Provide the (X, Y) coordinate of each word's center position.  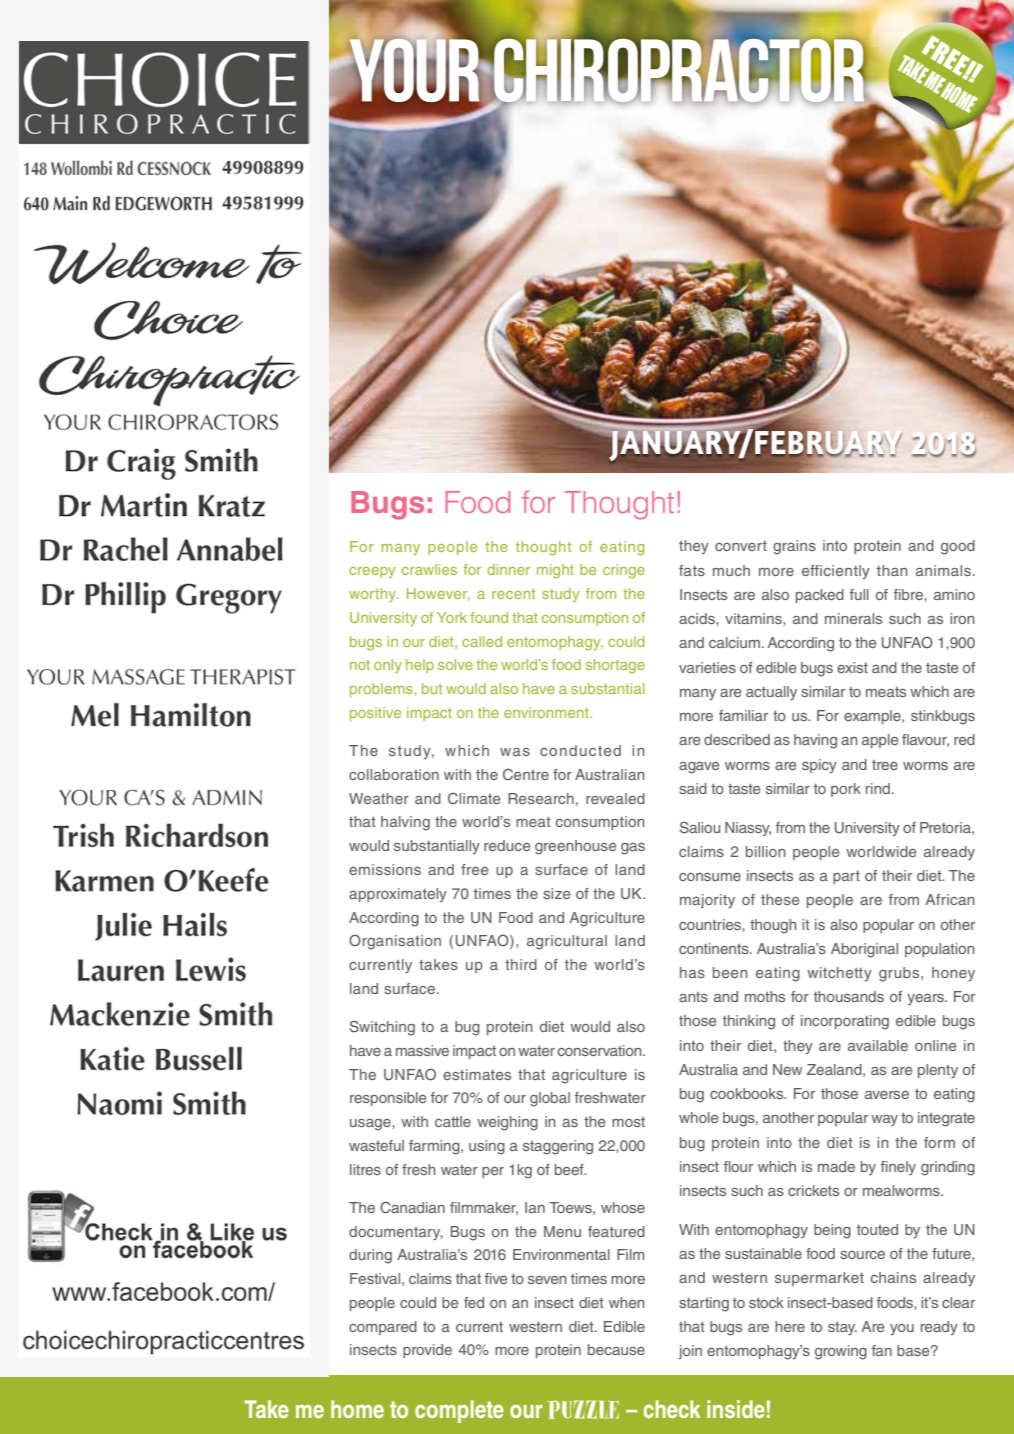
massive (422, 1050)
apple (880, 741)
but (432, 688)
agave (699, 768)
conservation (601, 1050)
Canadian (412, 1207)
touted (877, 1229)
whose (623, 1207)
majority (707, 901)
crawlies (429, 569)
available (878, 1045)
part (846, 877)
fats (692, 570)
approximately (398, 895)
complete (459, 1411)
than (892, 570)
